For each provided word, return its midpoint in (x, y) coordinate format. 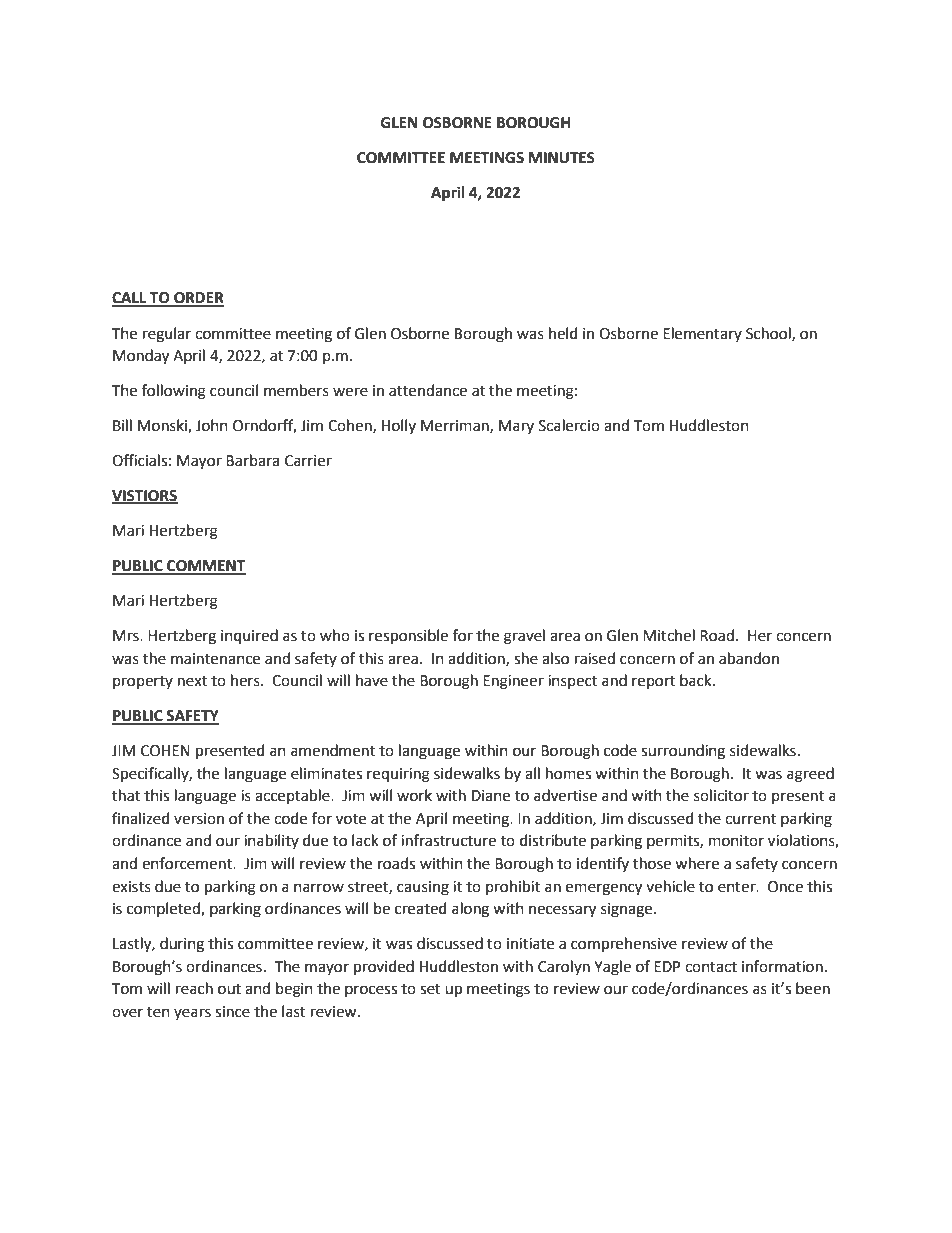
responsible (408, 636)
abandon (749, 658)
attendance (428, 390)
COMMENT (205, 567)
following (174, 392)
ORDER (198, 299)
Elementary (702, 334)
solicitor (721, 795)
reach (194, 988)
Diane (491, 796)
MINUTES (562, 158)
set (430, 989)
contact (711, 967)
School (769, 334)
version (199, 819)
